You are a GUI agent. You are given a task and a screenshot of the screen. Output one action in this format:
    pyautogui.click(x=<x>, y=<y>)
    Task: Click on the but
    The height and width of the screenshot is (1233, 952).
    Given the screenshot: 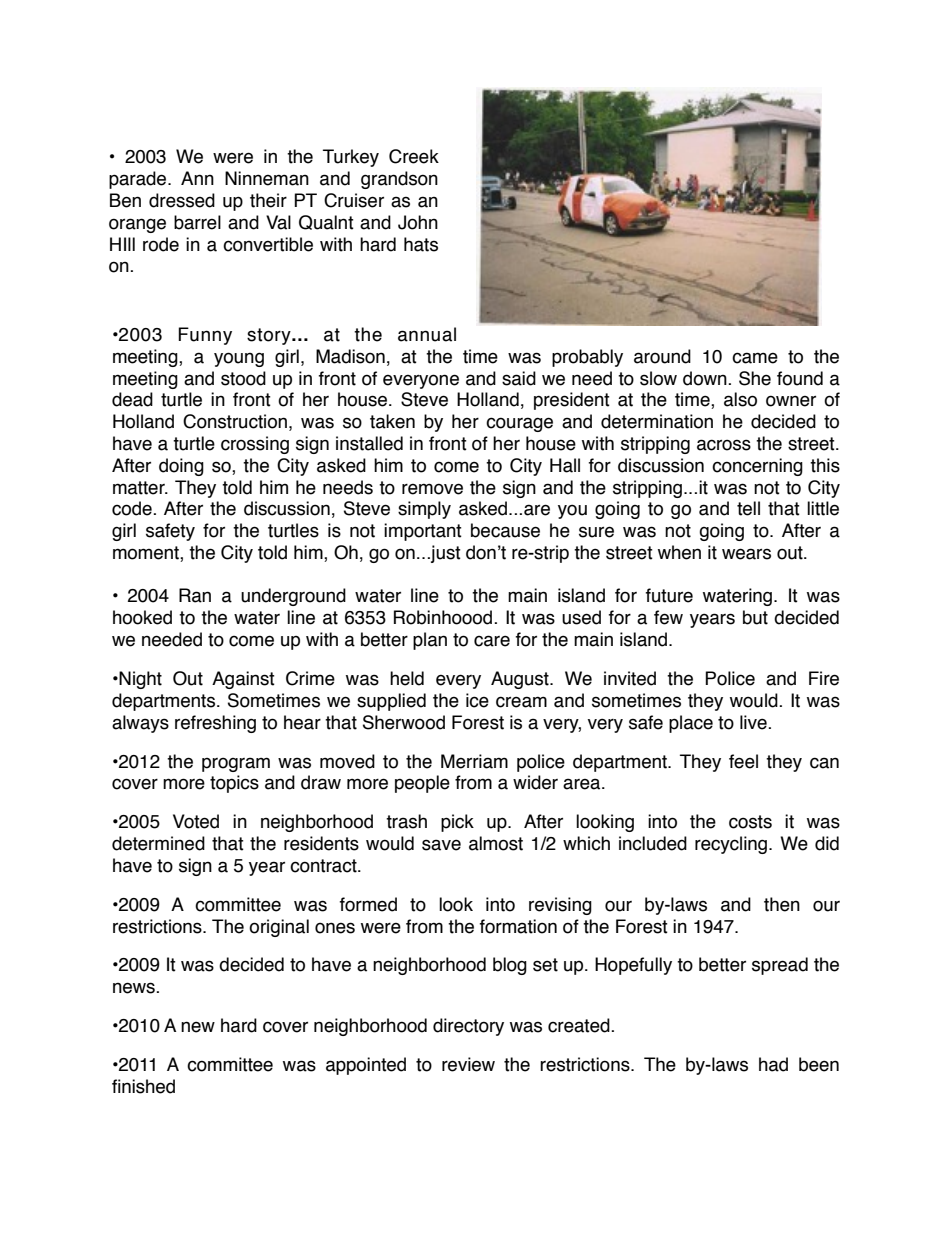 What is the action you would take?
    pyautogui.click(x=755, y=617)
